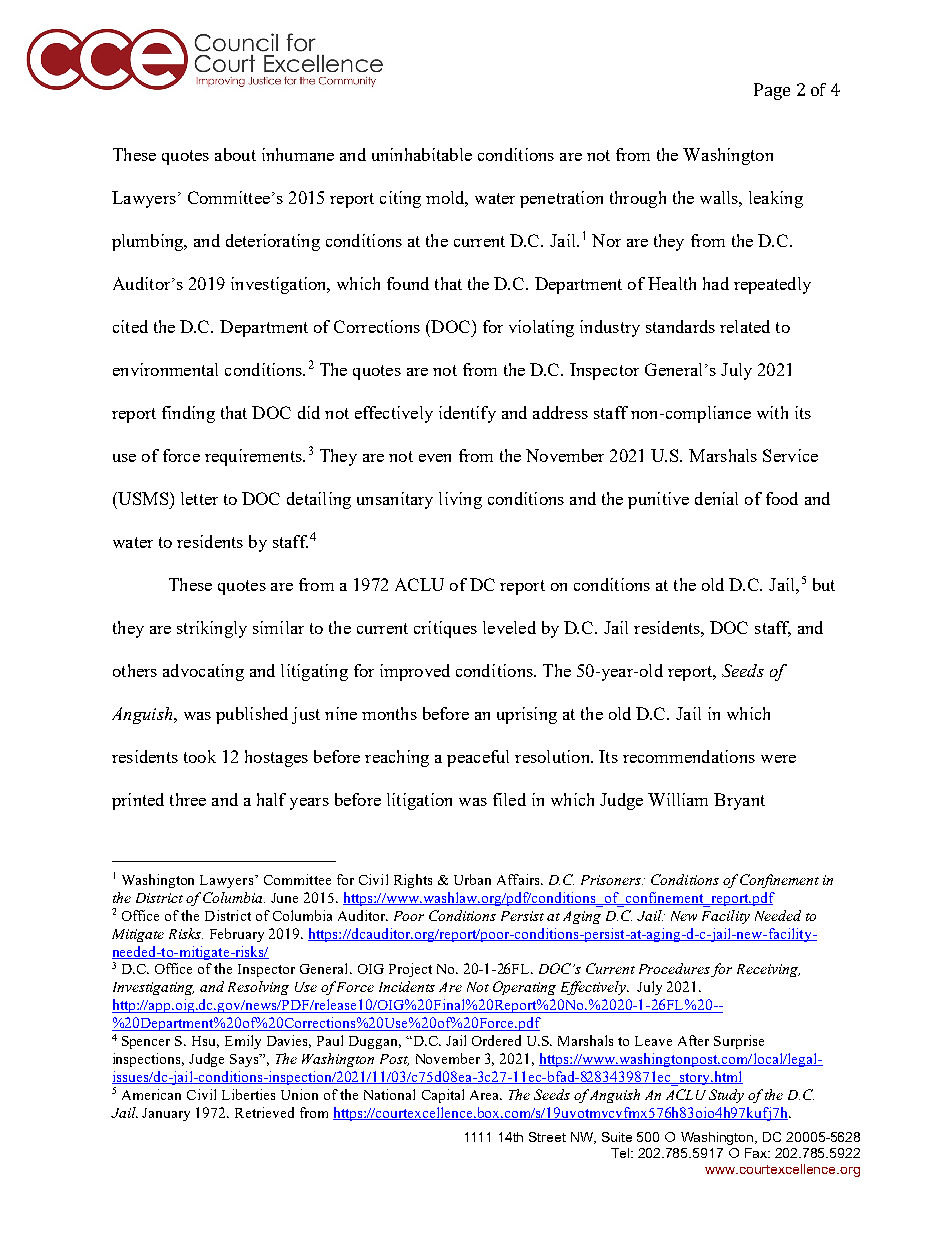 The width and height of the document is (952, 1233). Describe the element at coordinates (472, 879) in the document. I see `Urban` at that location.
